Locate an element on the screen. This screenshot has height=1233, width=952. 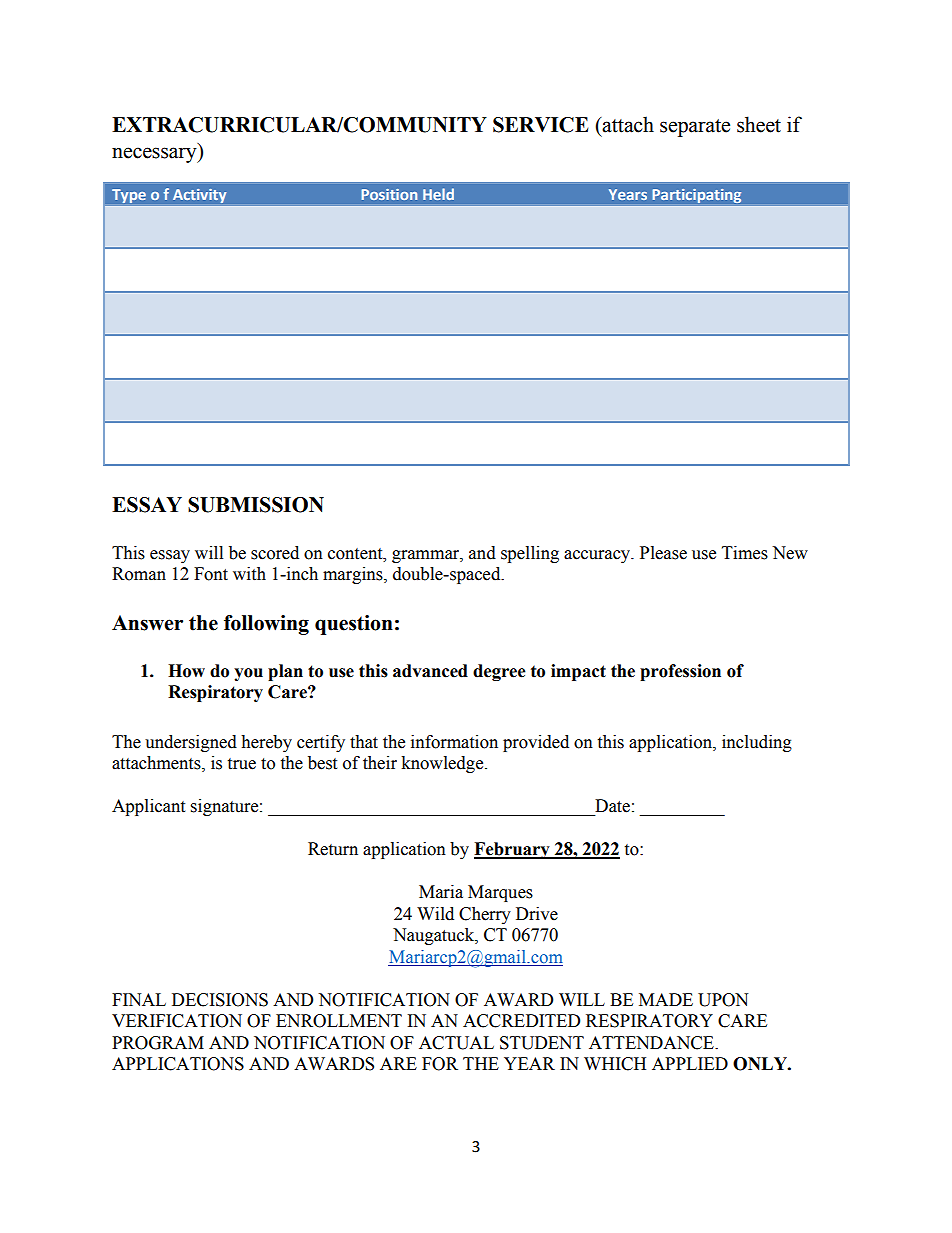
ACTUAL is located at coordinates (456, 1043).
